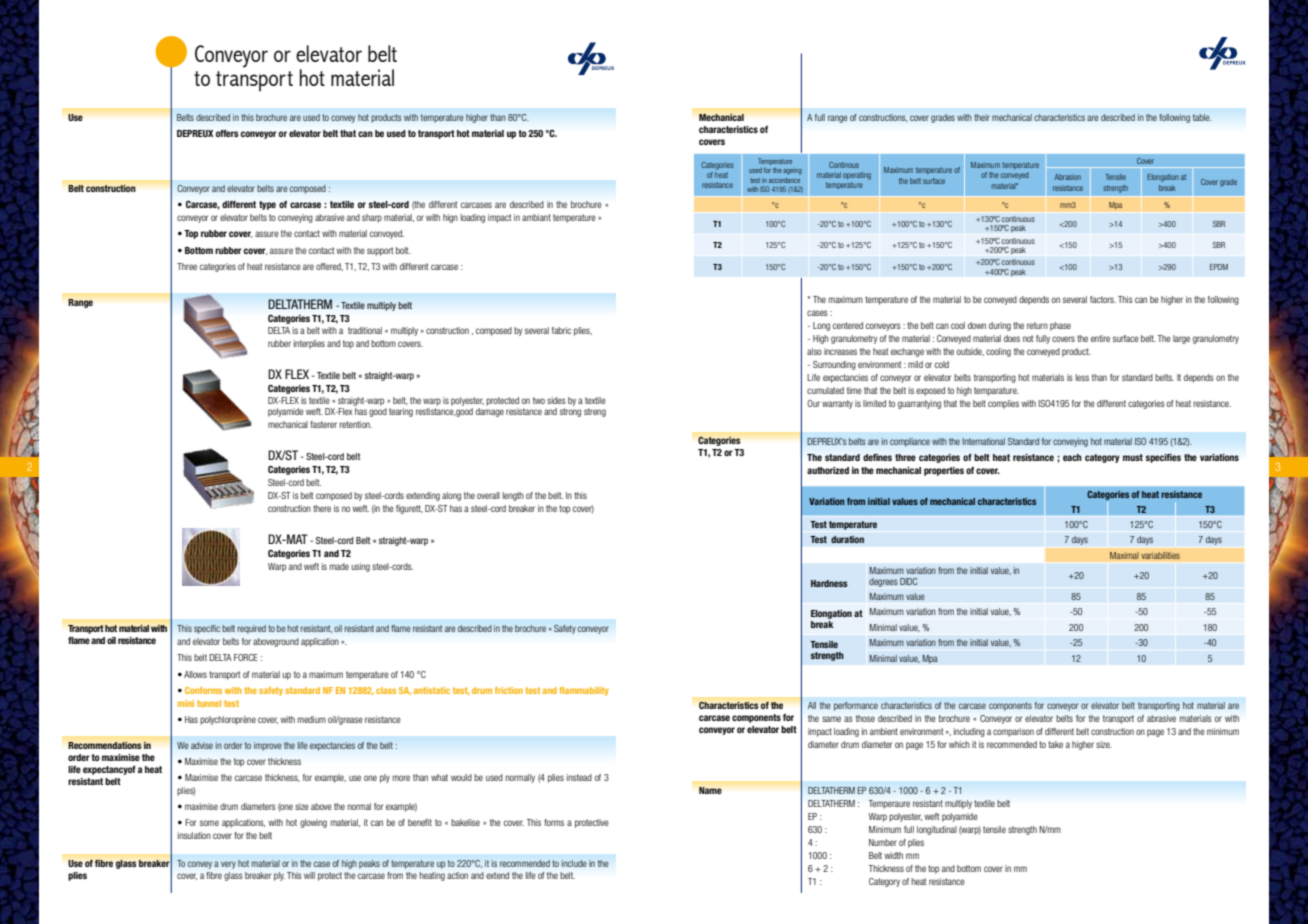 Image resolution: width=1308 pixels, height=924 pixels. Describe the element at coordinates (893, 855) in the screenshot. I see `width` at that location.
